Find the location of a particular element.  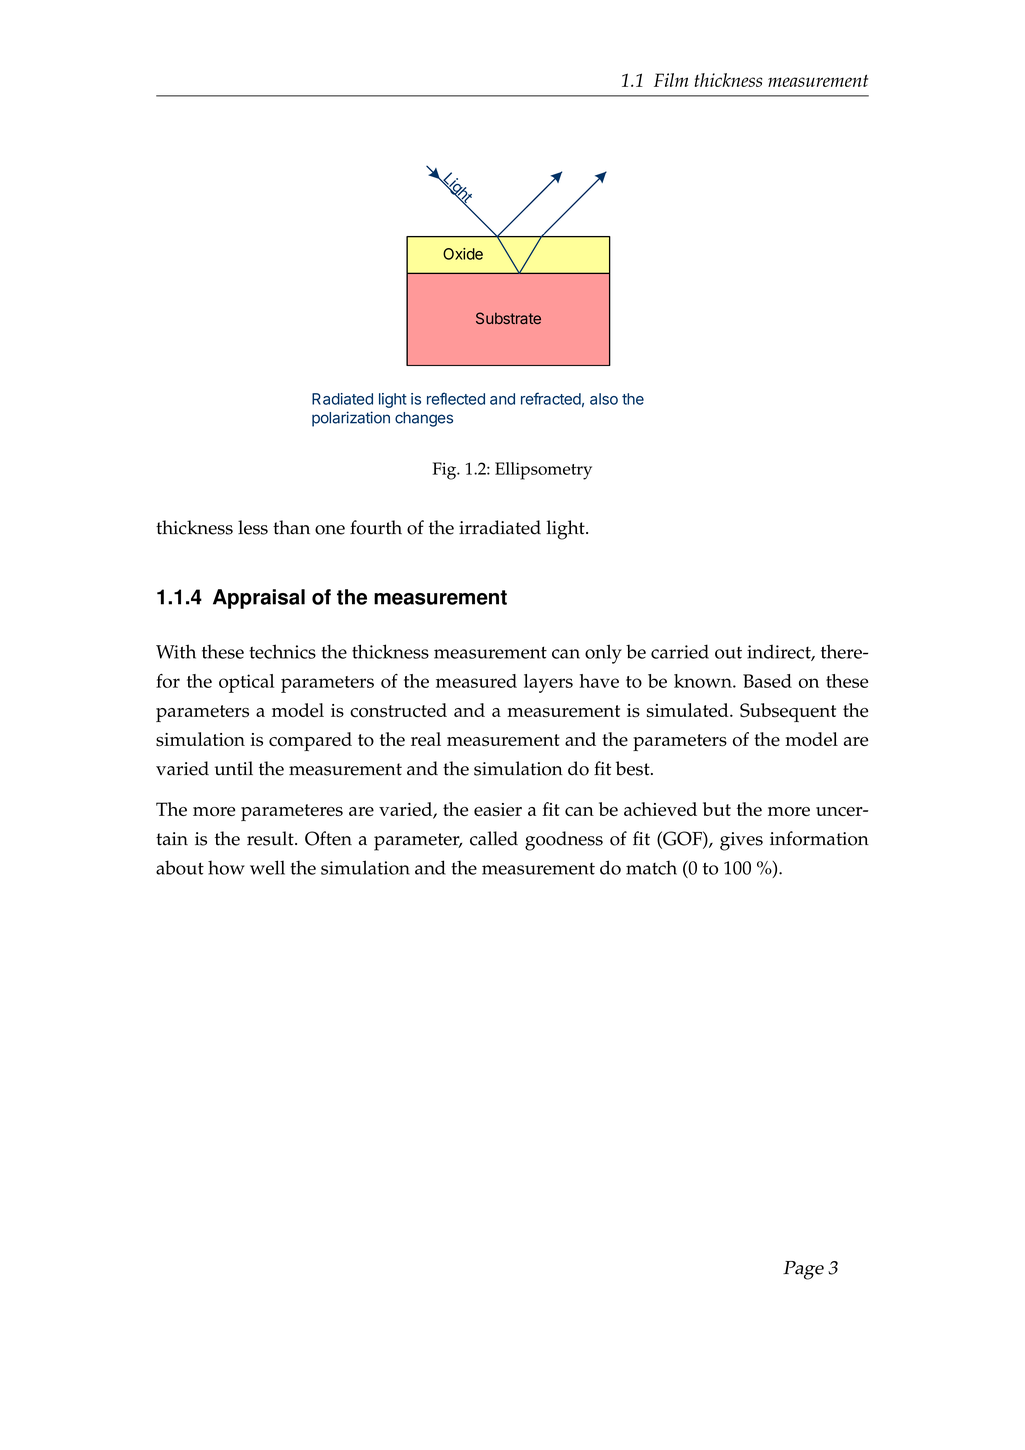

gives is located at coordinates (741, 841).
